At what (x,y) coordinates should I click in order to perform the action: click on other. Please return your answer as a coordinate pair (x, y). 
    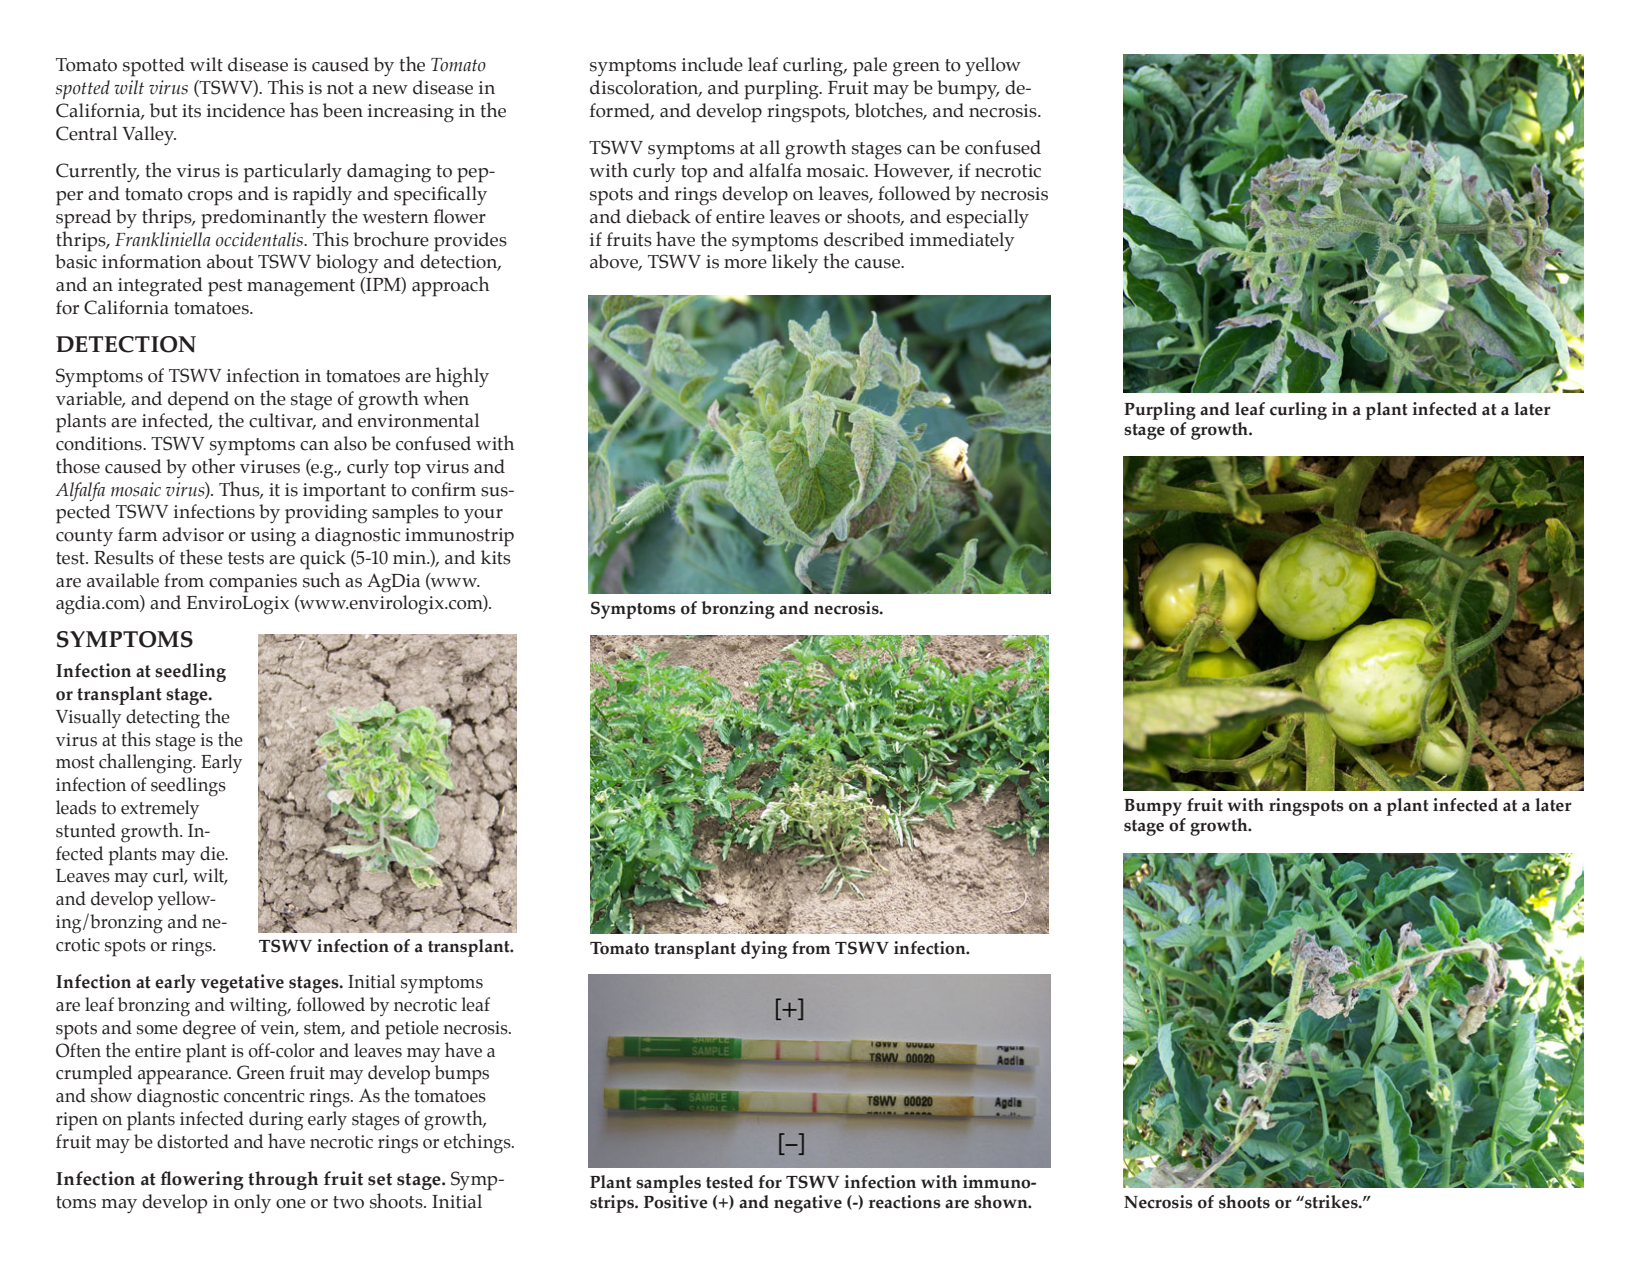
    Looking at the image, I should click on (213, 466).
